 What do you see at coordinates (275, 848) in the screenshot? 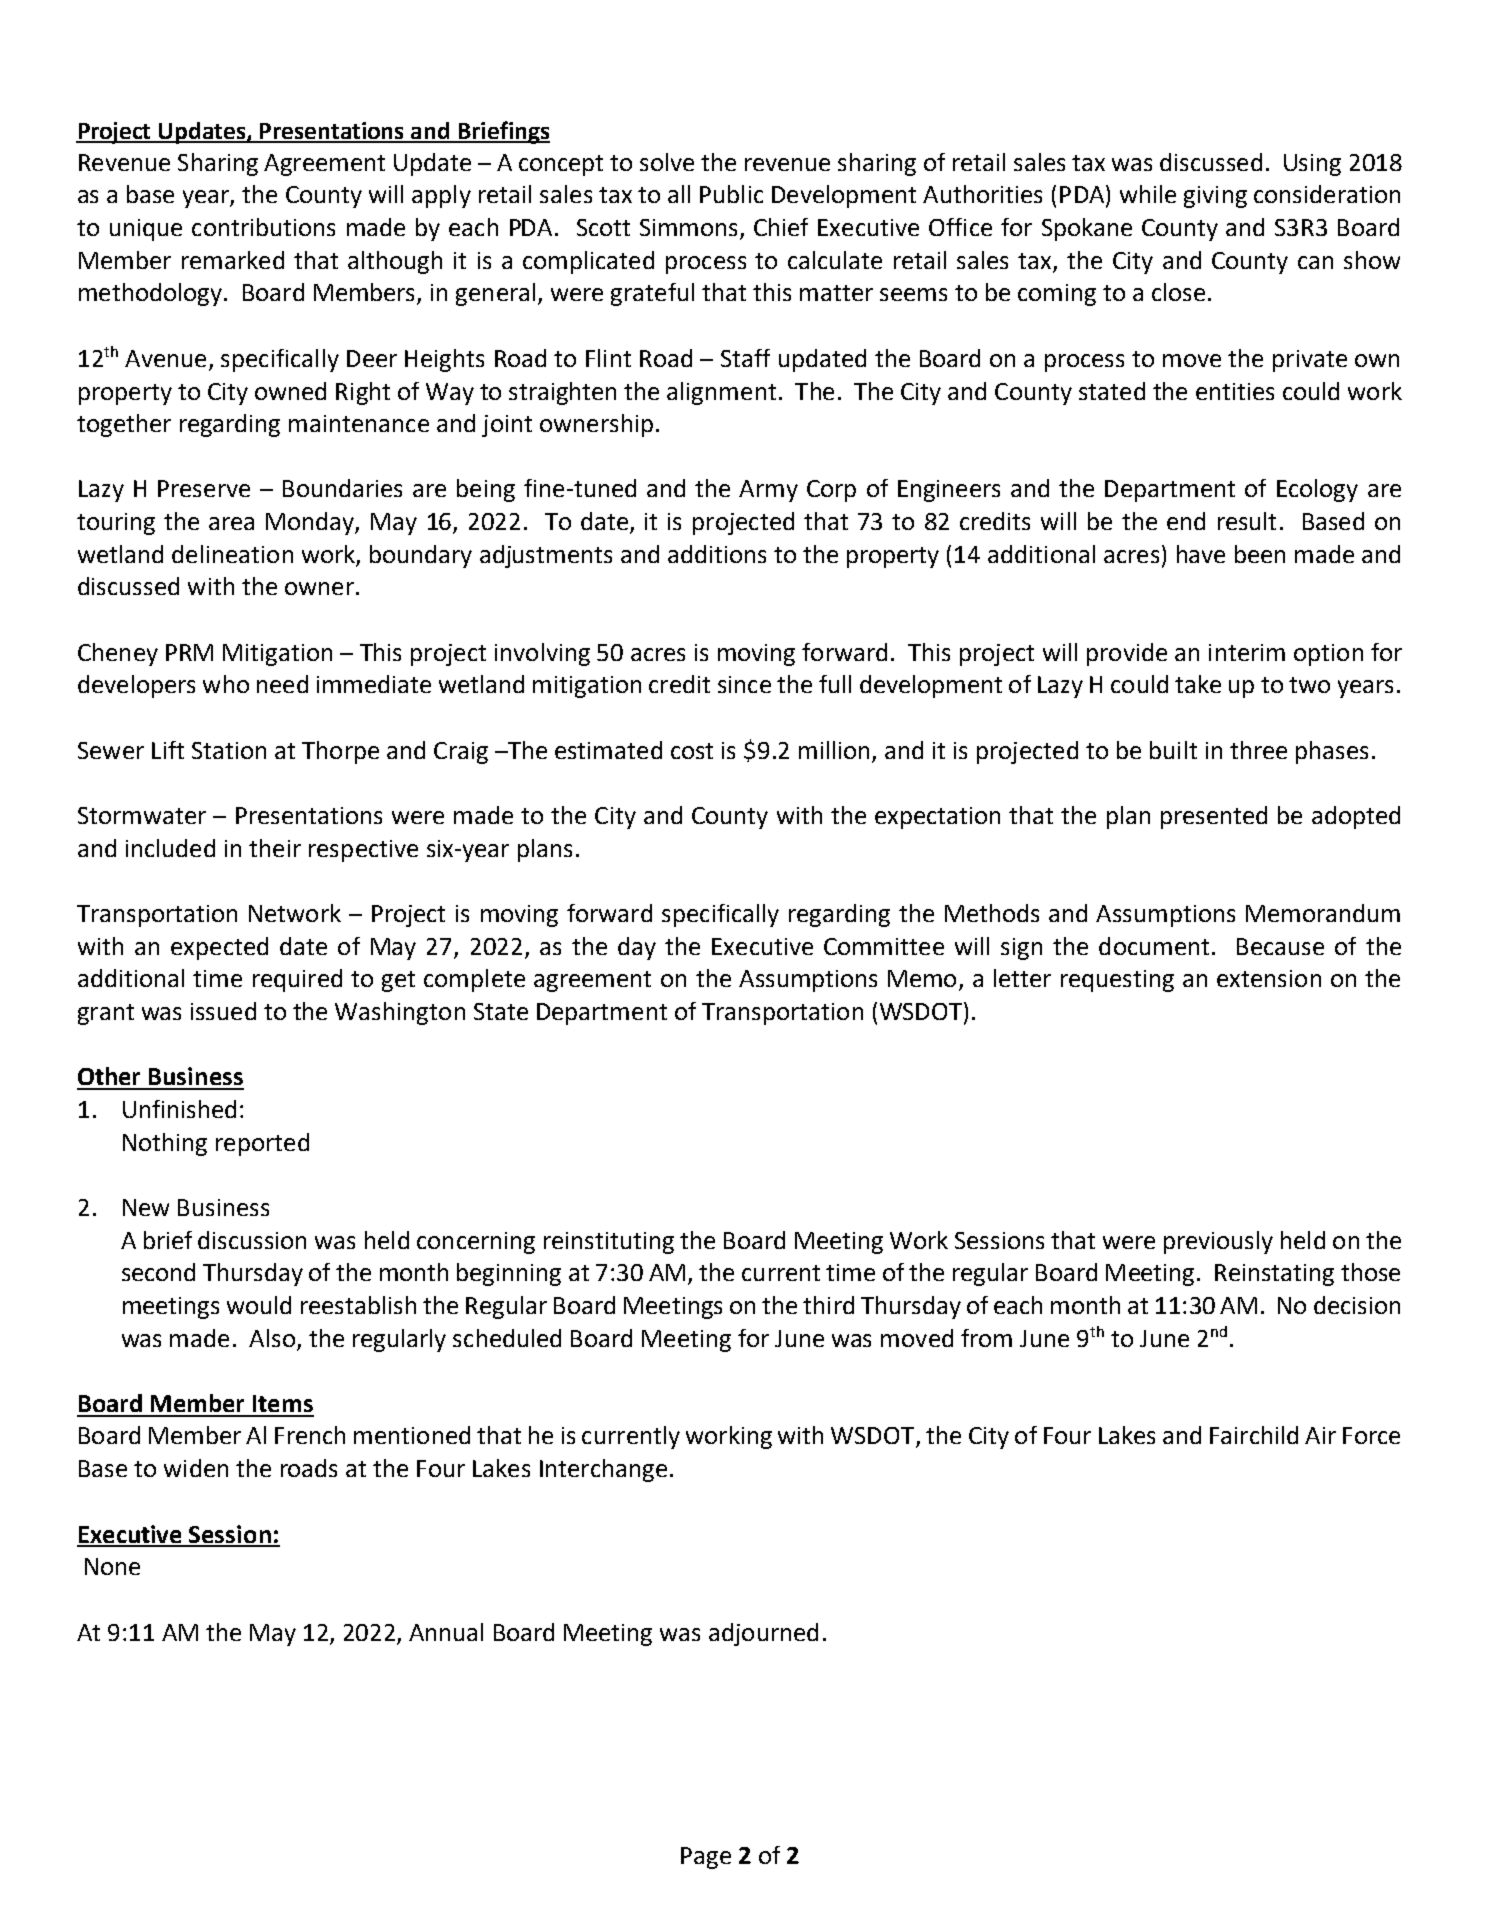
I see `their` at bounding box center [275, 848].
